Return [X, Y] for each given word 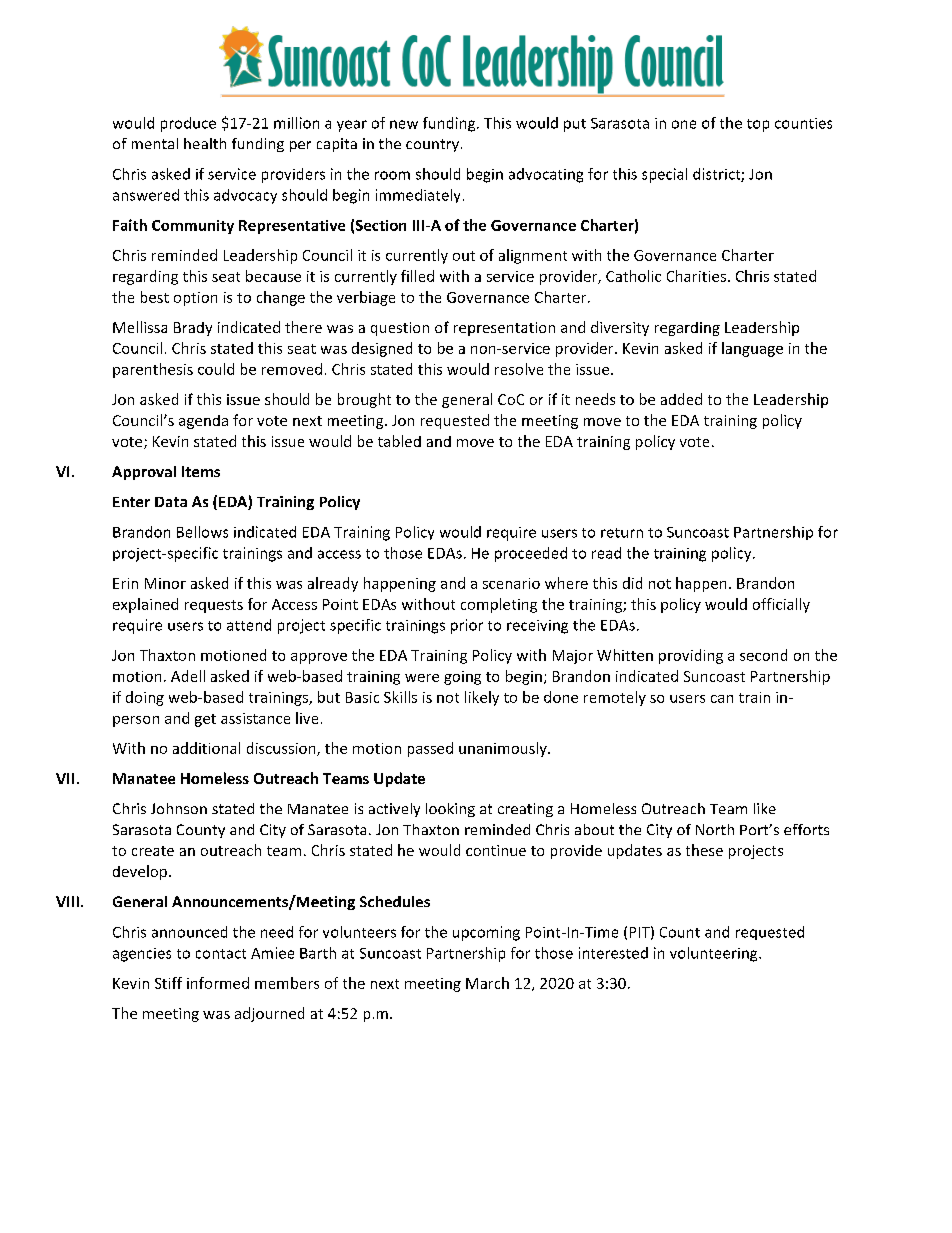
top [758, 125]
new [404, 124]
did [632, 583]
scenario [511, 583]
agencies [142, 955]
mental [155, 143]
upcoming [486, 933]
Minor [165, 583]
